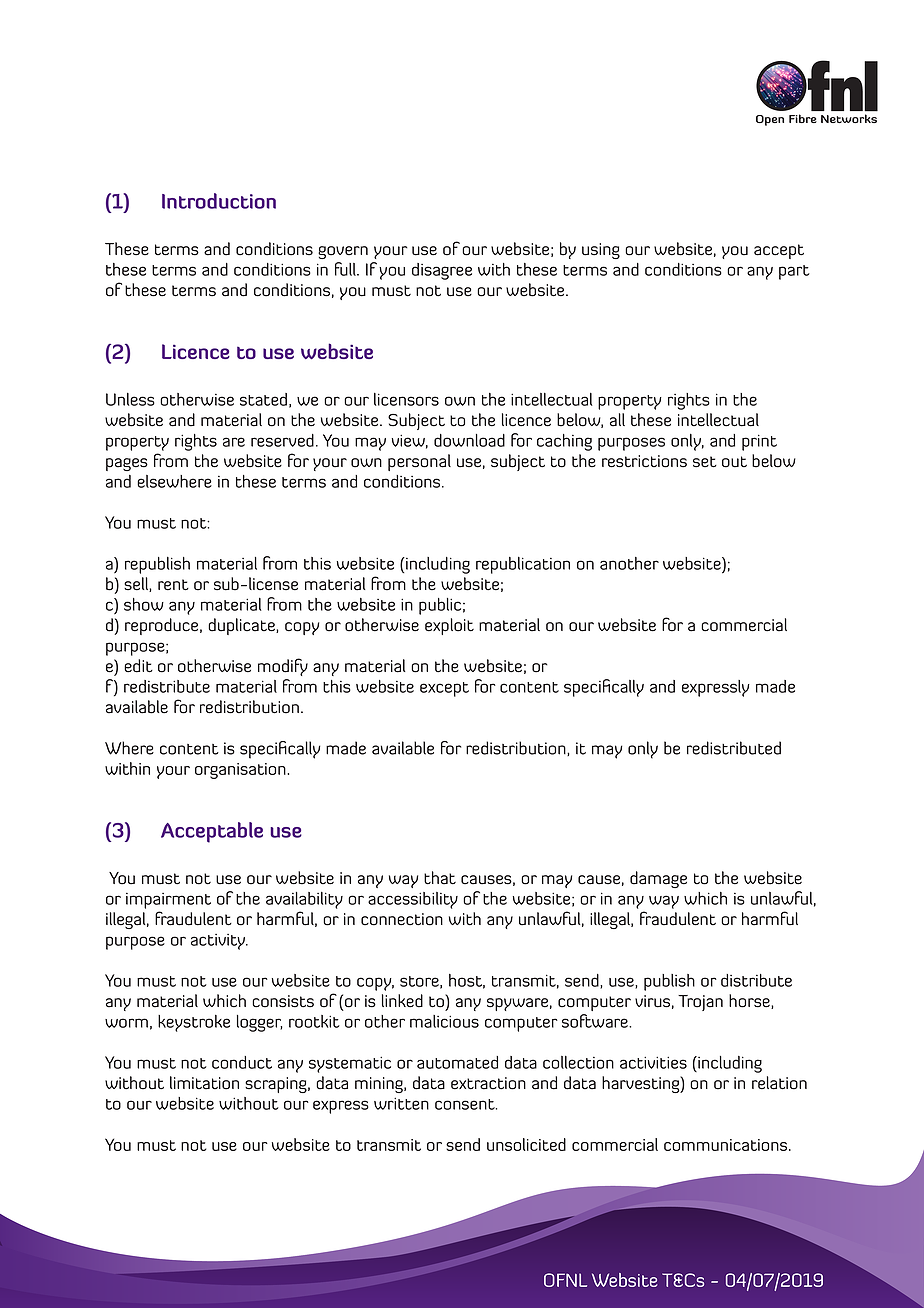 The height and width of the screenshot is (1308, 924). Describe the element at coordinates (204, 1083) in the screenshot. I see `limitation` at that location.
